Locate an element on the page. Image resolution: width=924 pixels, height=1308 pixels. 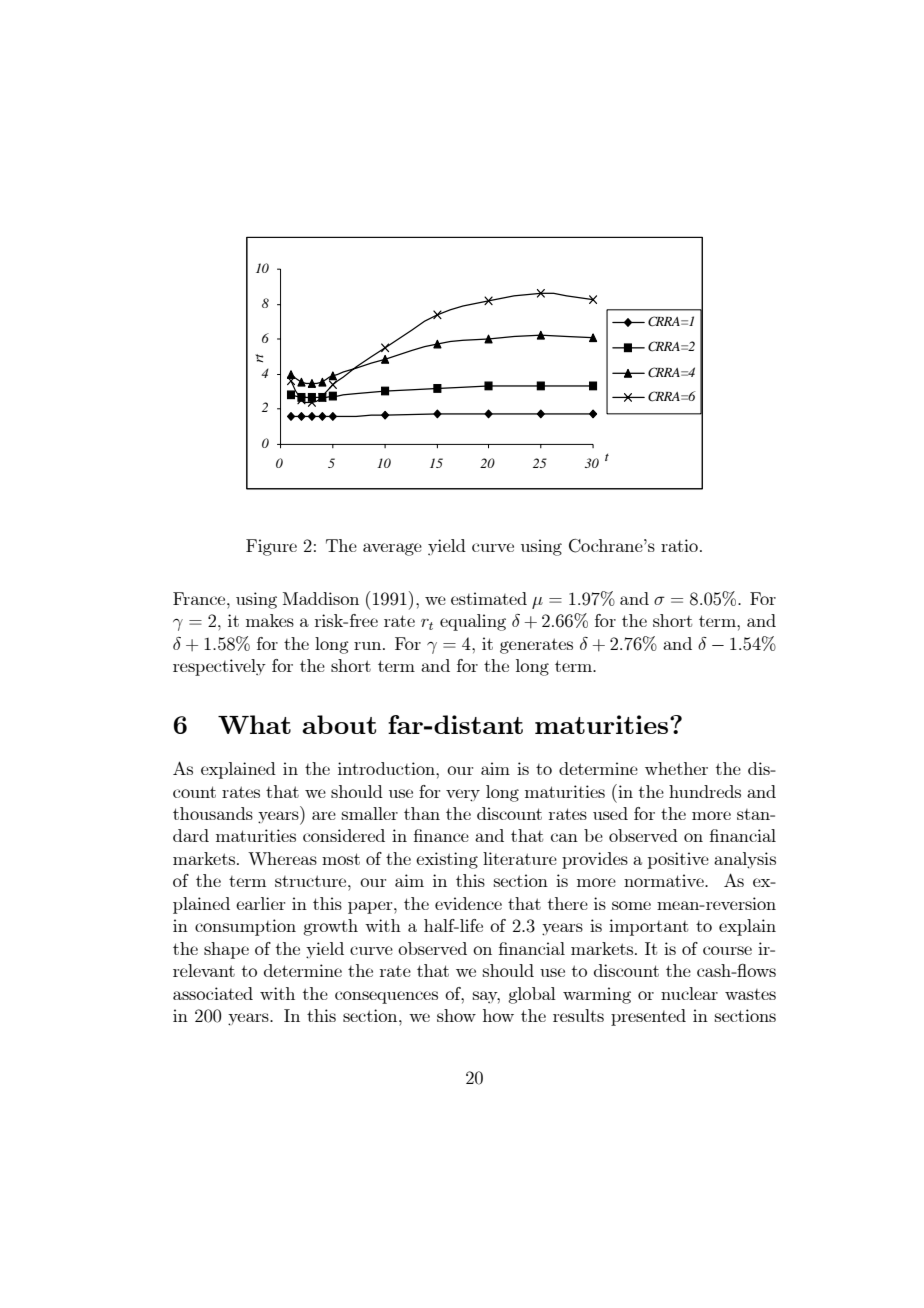
very is located at coordinates (463, 795).
